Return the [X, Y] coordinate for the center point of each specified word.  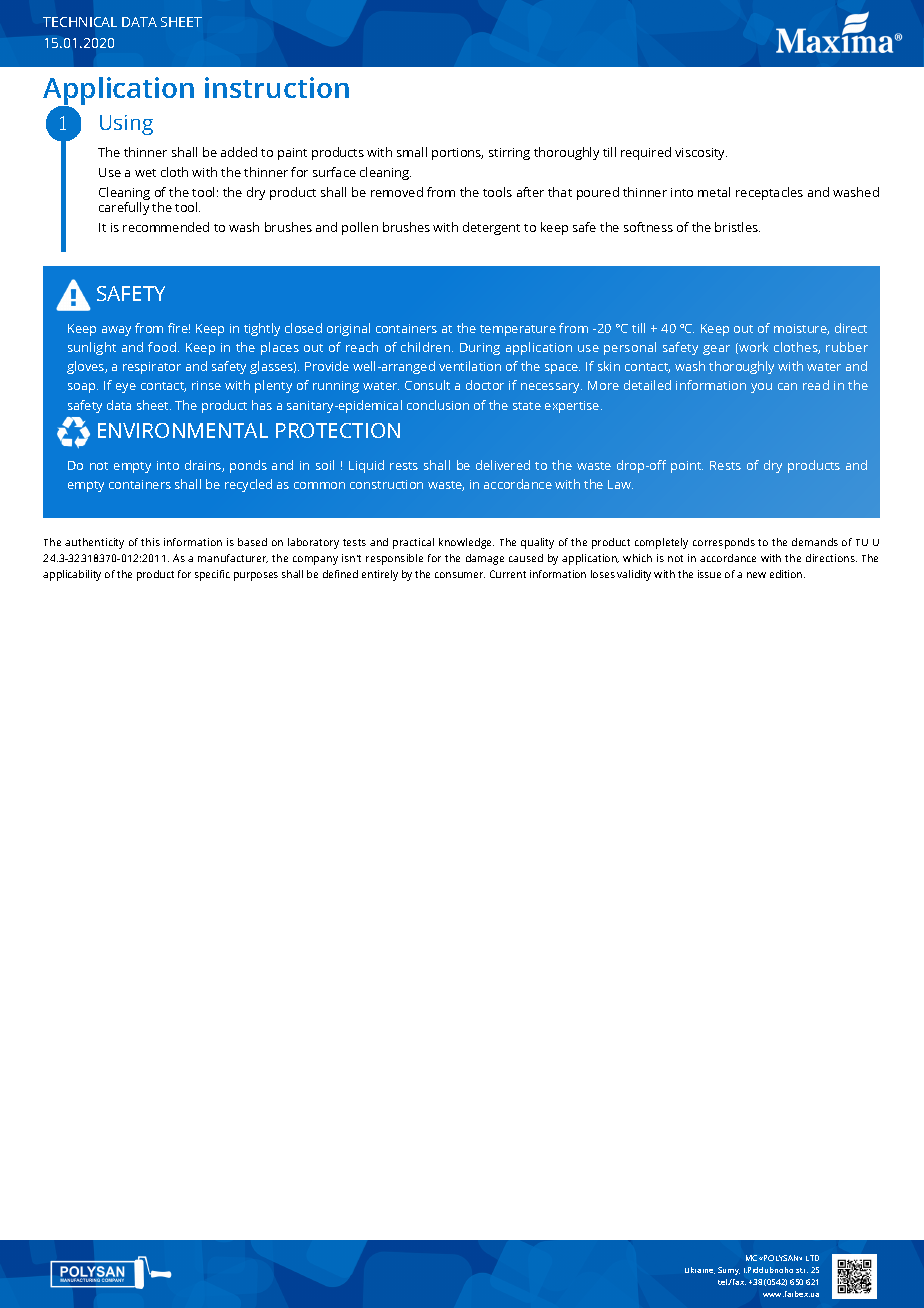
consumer [460, 575]
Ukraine [700, 1270]
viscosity [701, 154]
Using [126, 125]
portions [457, 154]
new [756, 575]
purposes [256, 576]
